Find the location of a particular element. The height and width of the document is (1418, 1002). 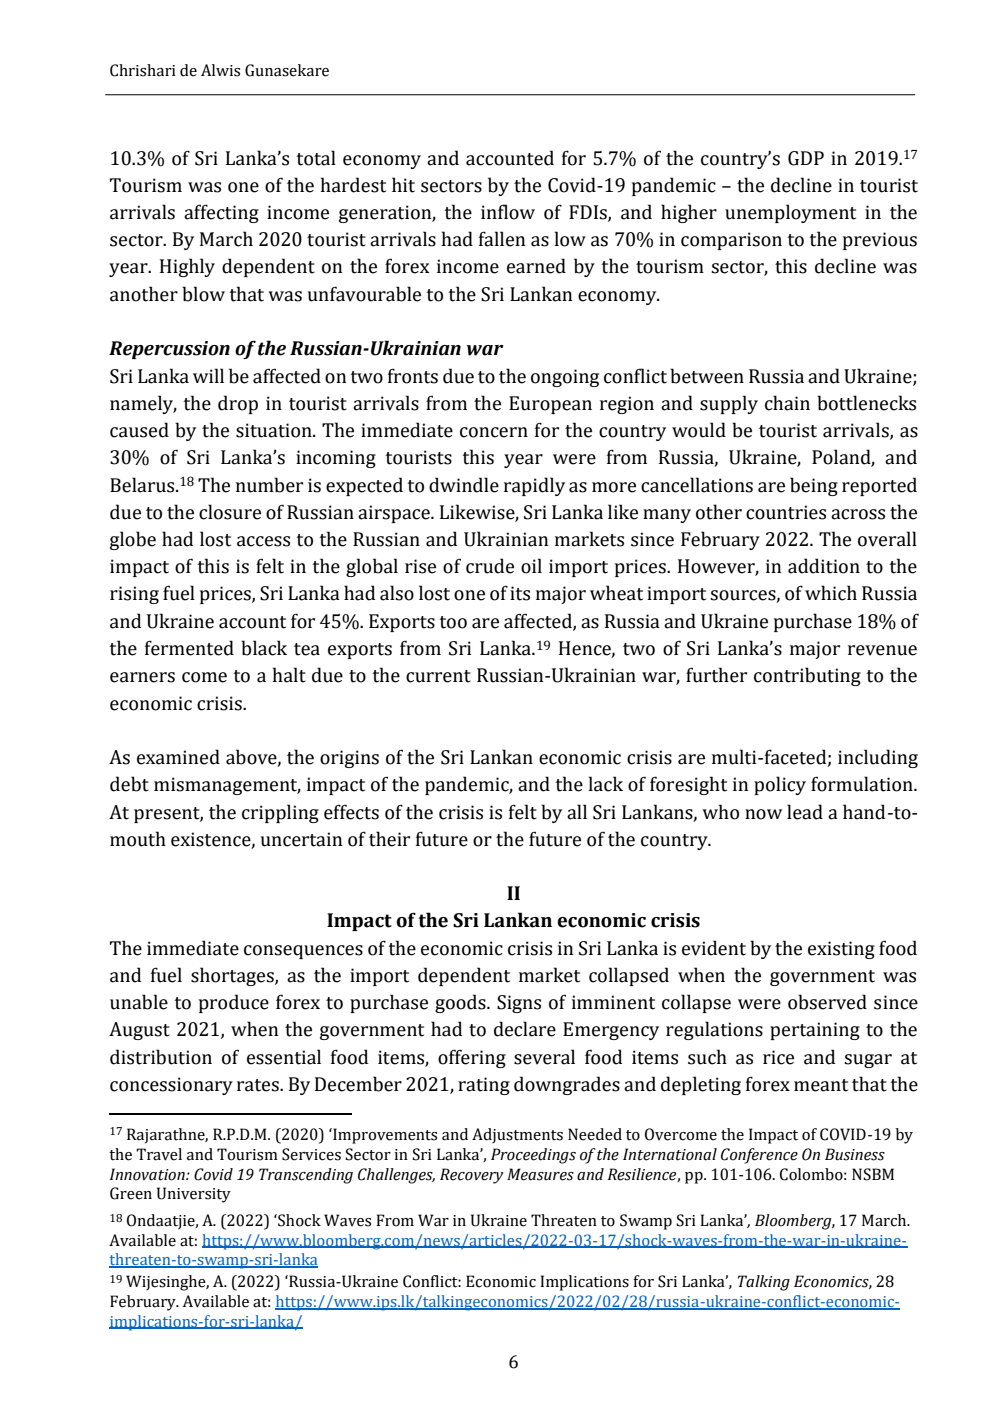

unemployment is located at coordinates (790, 213).
